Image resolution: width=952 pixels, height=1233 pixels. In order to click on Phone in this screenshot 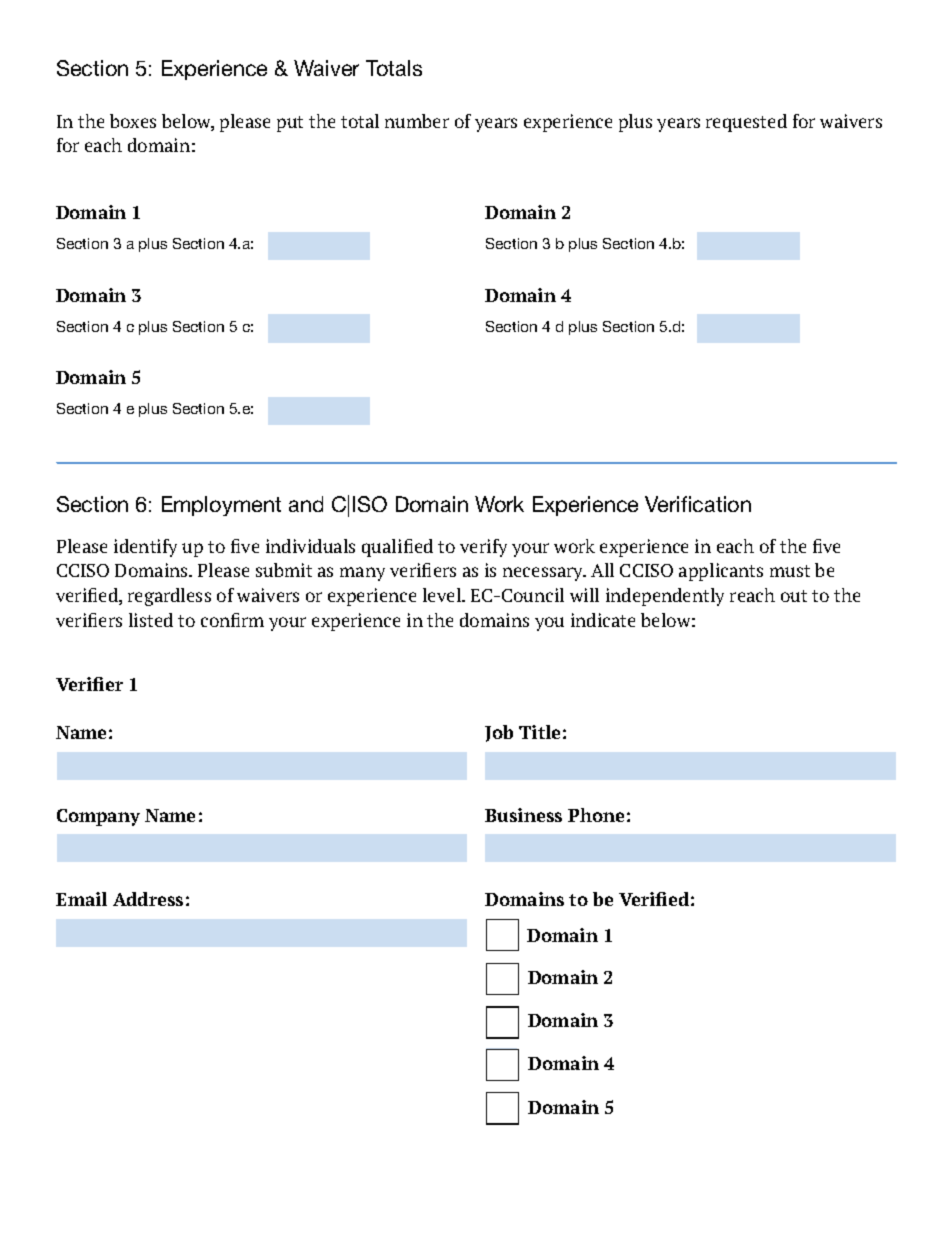, I will do `click(596, 815)`.
